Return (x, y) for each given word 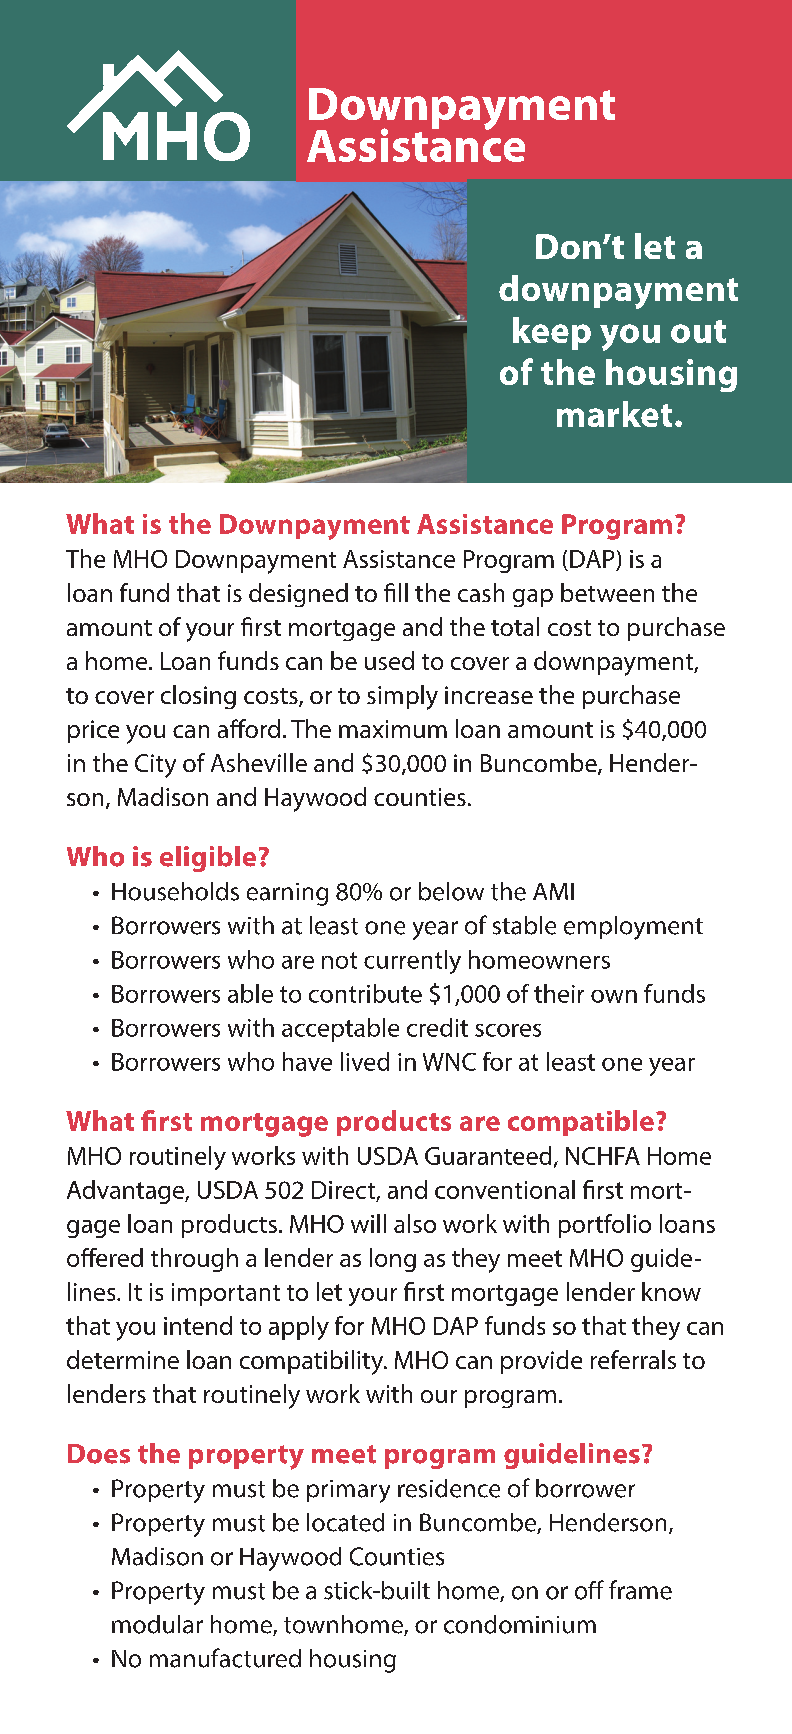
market (614, 414)
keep (552, 333)
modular (157, 1624)
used (389, 660)
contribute (365, 993)
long (393, 1260)
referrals (633, 1359)
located (345, 1522)
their (559, 993)
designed (298, 595)
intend (198, 1325)
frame (640, 1590)
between (607, 592)
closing (198, 697)
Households (175, 891)
